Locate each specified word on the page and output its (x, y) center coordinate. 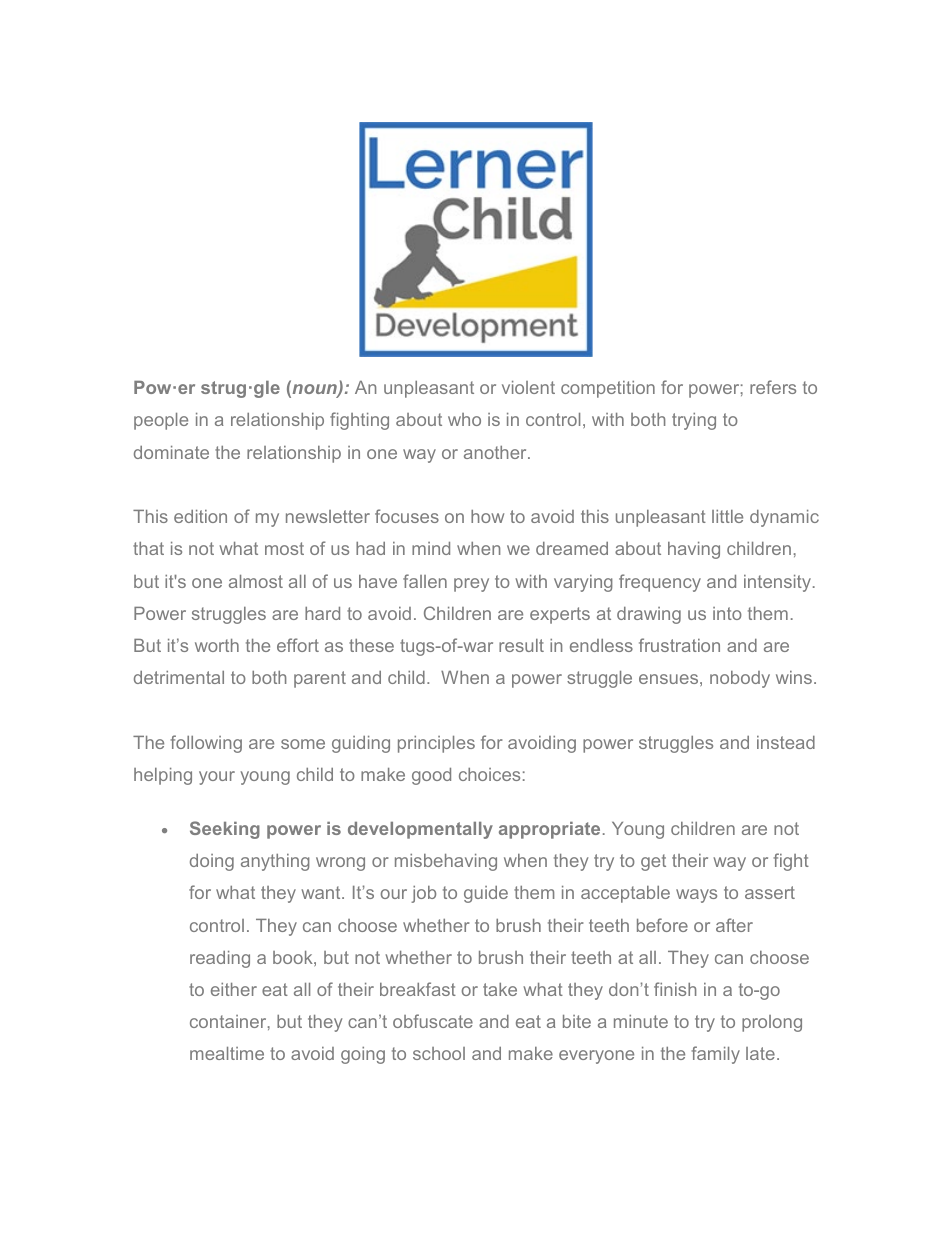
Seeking (225, 830)
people (161, 421)
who (464, 419)
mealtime (227, 1053)
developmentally (420, 830)
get (653, 862)
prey (471, 585)
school (439, 1053)
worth (217, 645)
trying (694, 421)
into (727, 613)
